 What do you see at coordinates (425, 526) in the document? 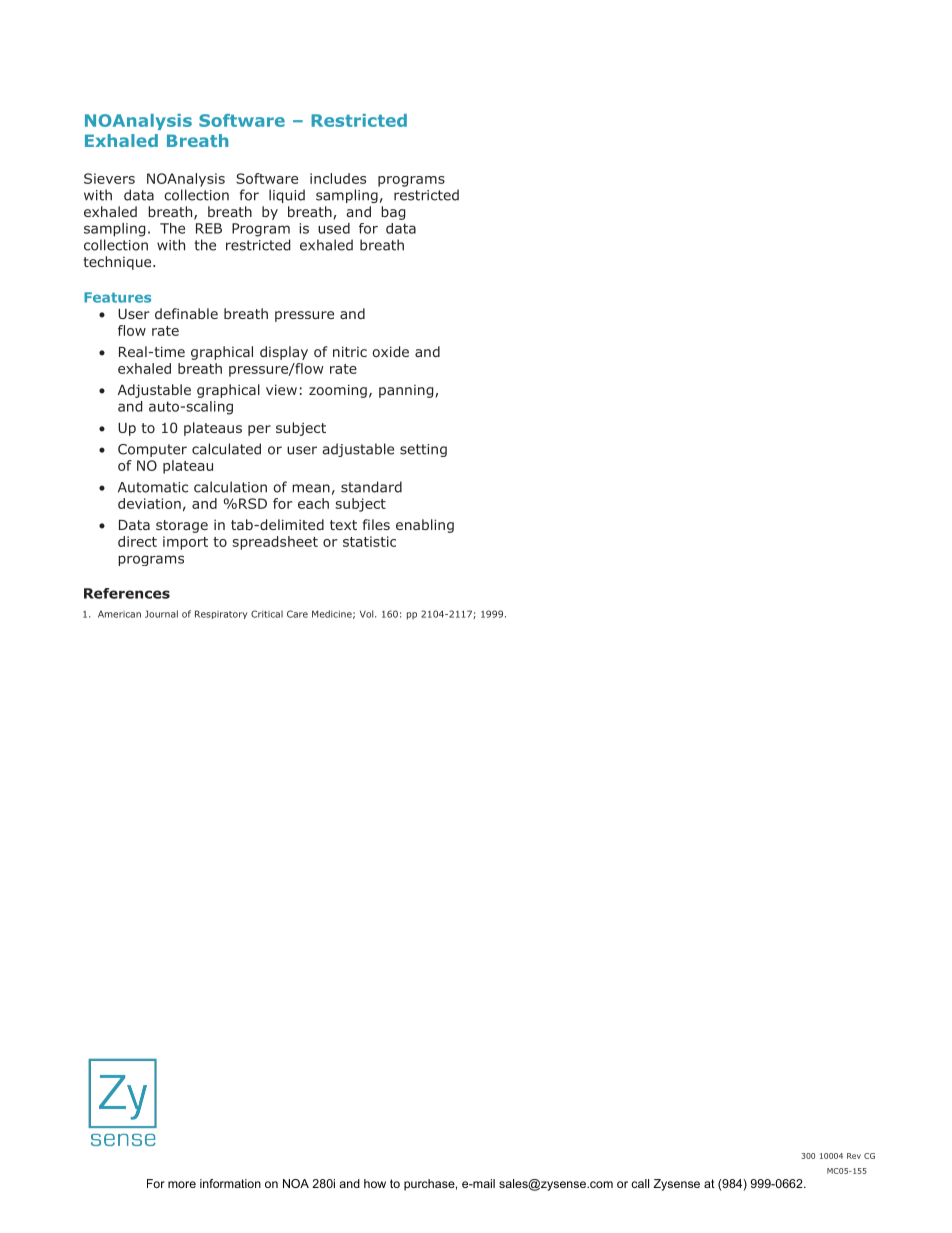
I see `enabling` at bounding box center [425, 526].
